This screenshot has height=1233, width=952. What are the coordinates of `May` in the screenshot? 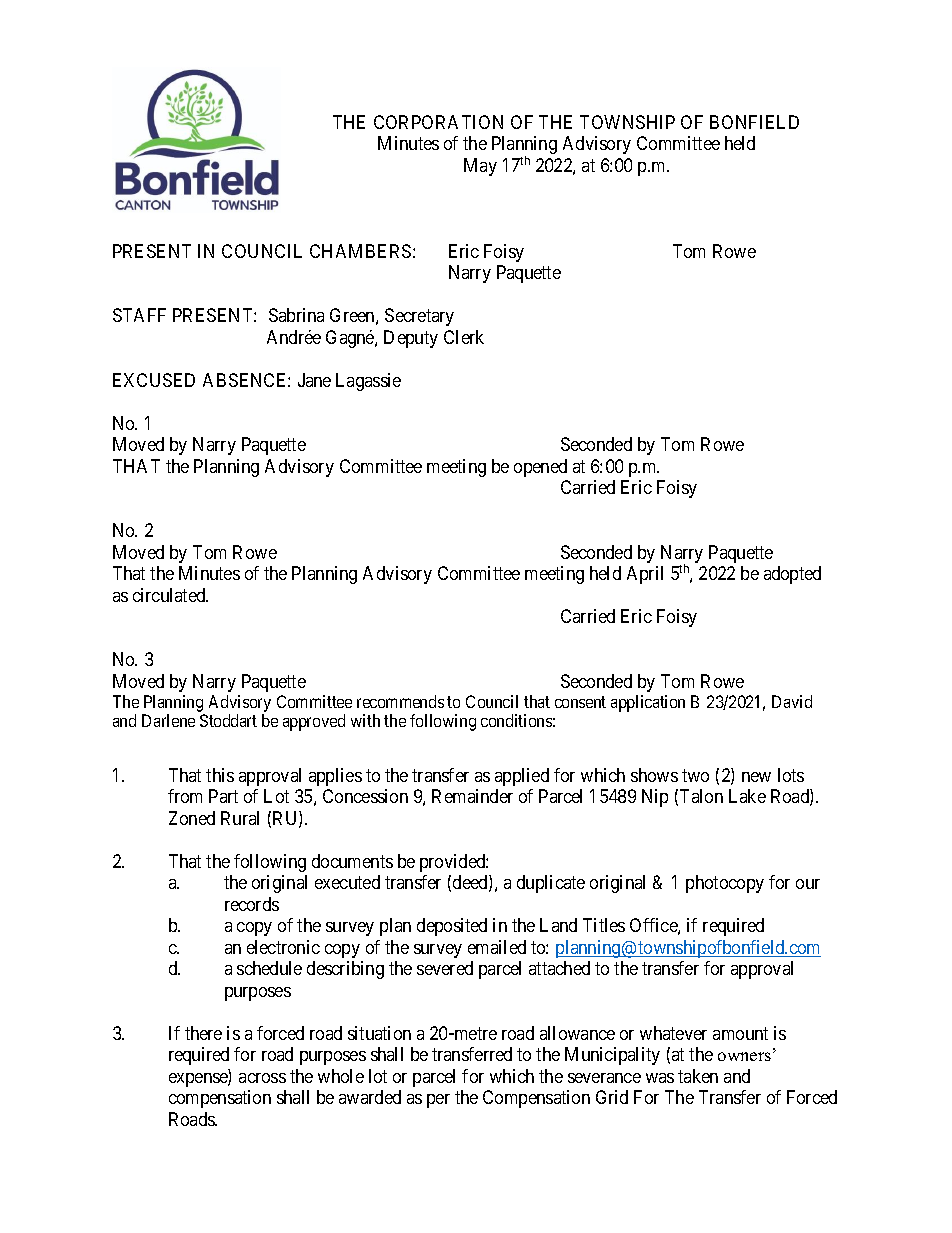 It's located at (480, 167).
